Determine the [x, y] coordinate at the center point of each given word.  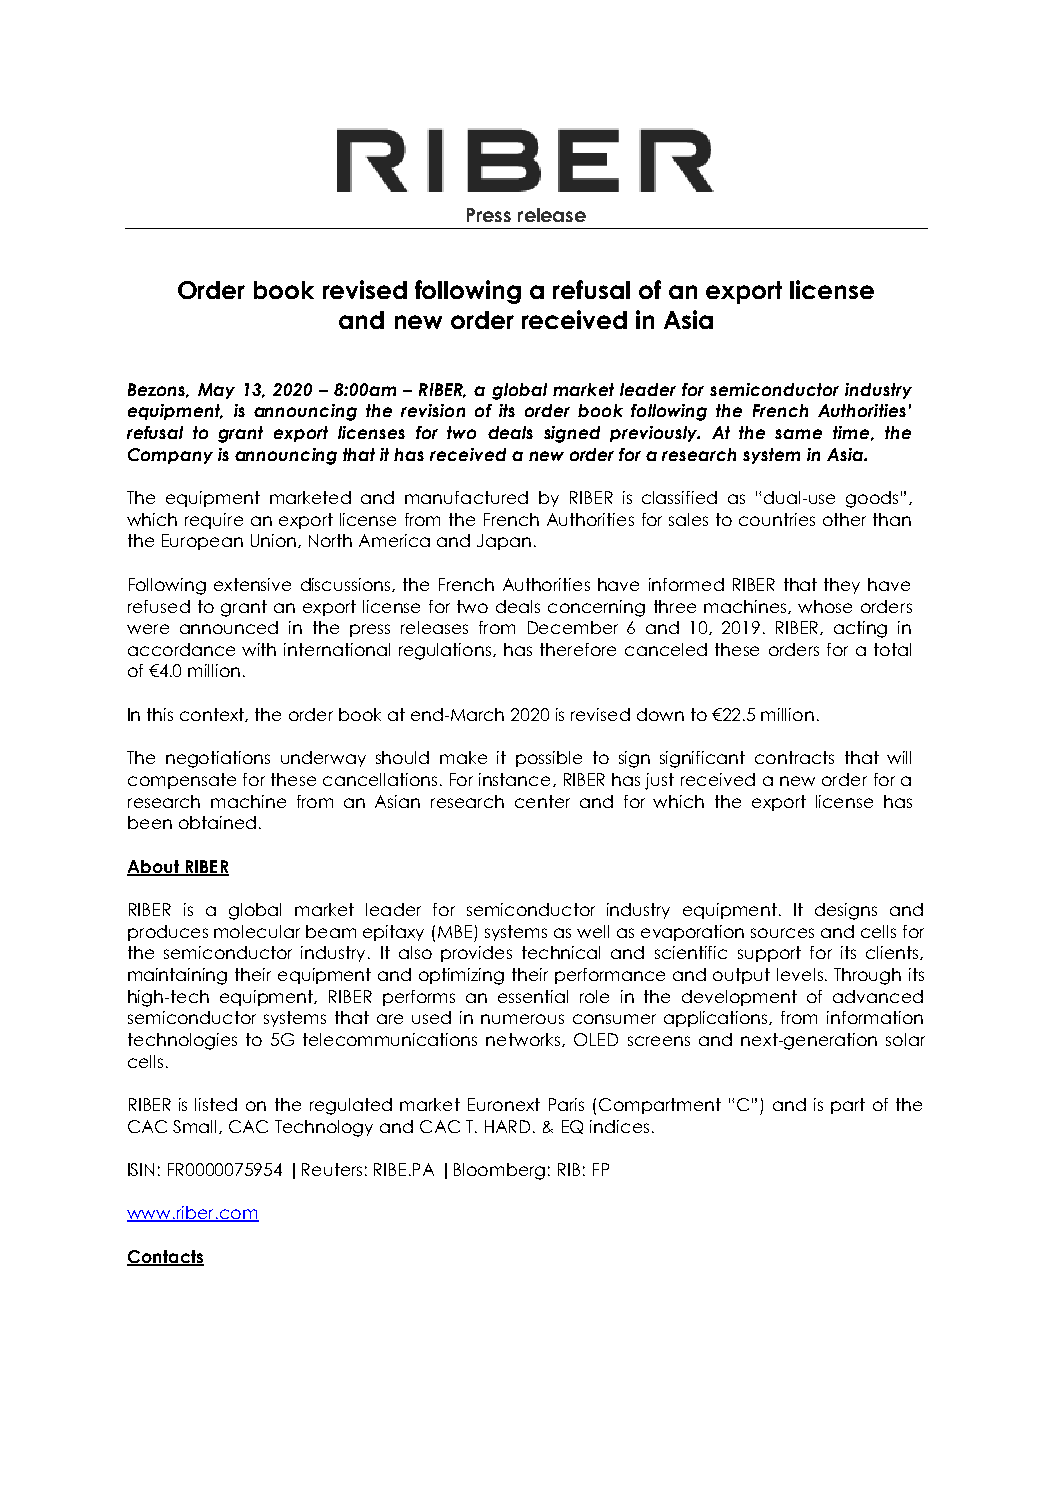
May [216, 391]
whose [825, 606]
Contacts [165, 1257]
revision [433, 410]
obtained [217, 822]
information [875, 1017]
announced [229, 627]
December [573, 627]
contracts [794, 757]
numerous [522, 1019]
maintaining [177, 976]
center [542, 801]
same [798, 434]
